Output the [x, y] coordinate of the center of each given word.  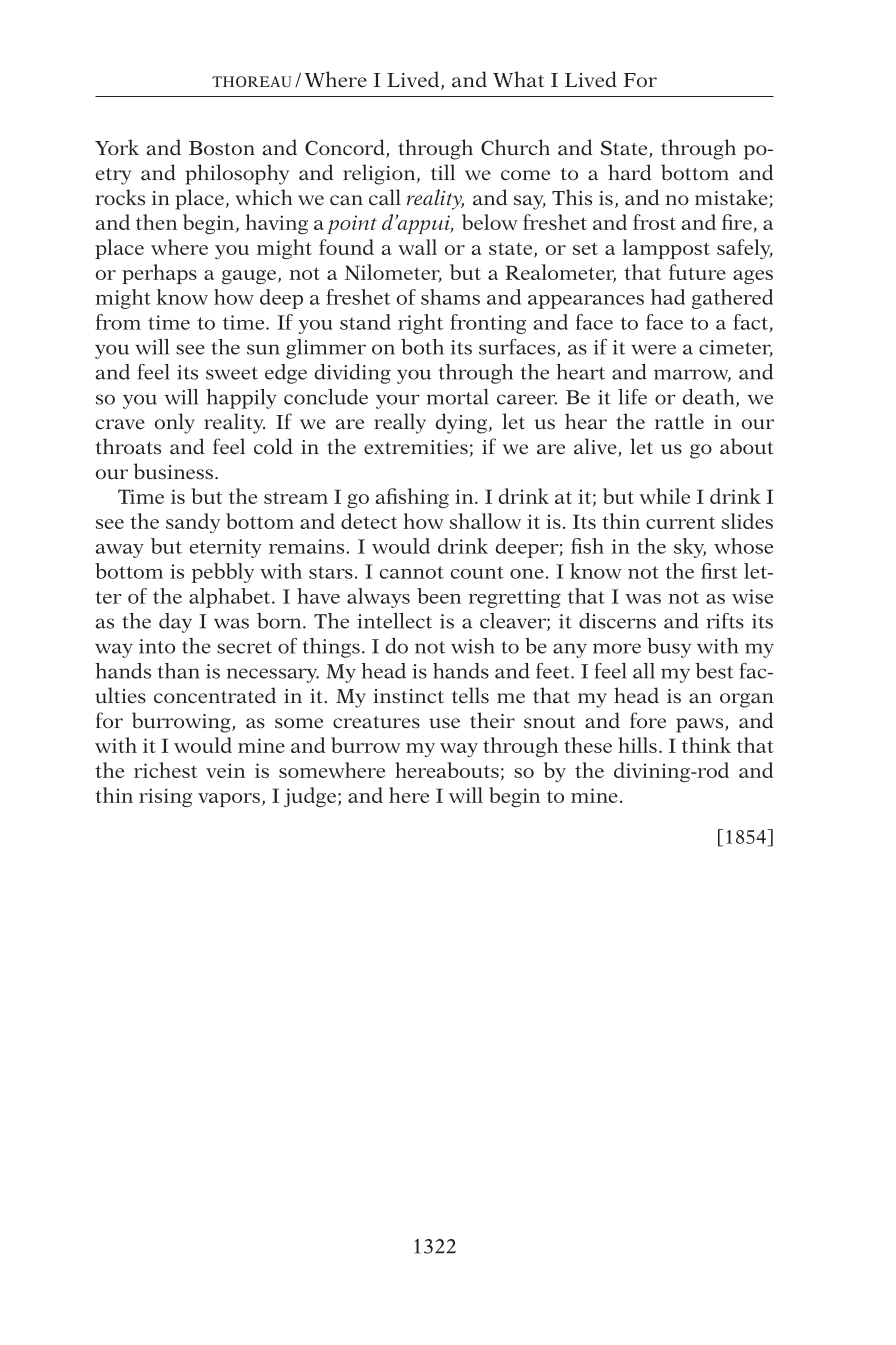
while [664, 496]
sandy [193, 523]
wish [473, 646]
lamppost [666, 249]
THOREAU [252, 81]
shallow [485, 521]
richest [165, 770]
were [653, 349]
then [156, 222]
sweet [232, 373]
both [422, 347]
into [157, 646]
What [518, 79]
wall [417, 247]
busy [669, 648]
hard [630, 172]
